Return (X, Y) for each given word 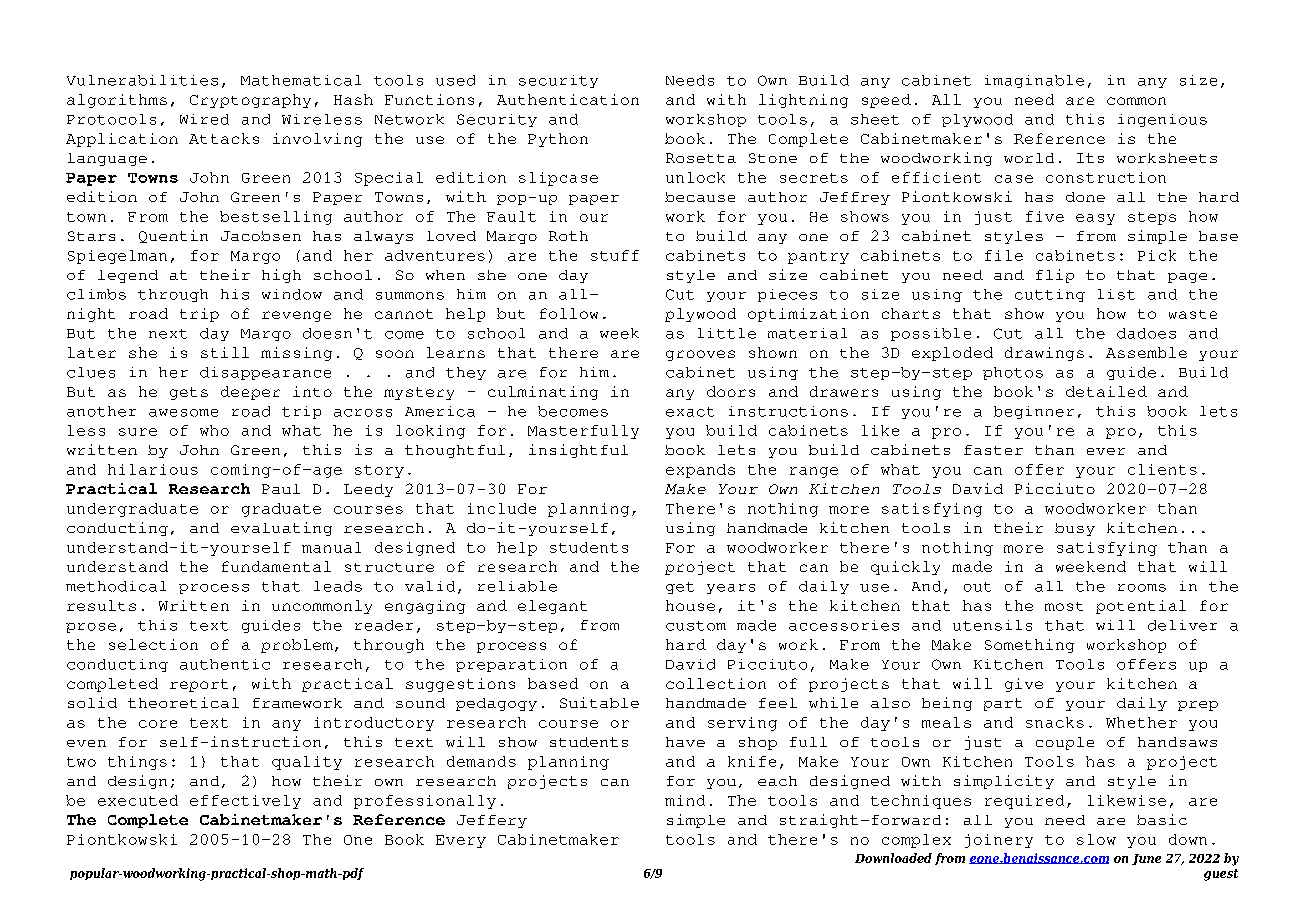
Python (558, 140)
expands (700, 471)
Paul (281, 489)
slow (1096, 839)
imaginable (1034, 81)
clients (1162, 469)
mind (685, 800)
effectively (245, 802)
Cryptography (250, 101)
